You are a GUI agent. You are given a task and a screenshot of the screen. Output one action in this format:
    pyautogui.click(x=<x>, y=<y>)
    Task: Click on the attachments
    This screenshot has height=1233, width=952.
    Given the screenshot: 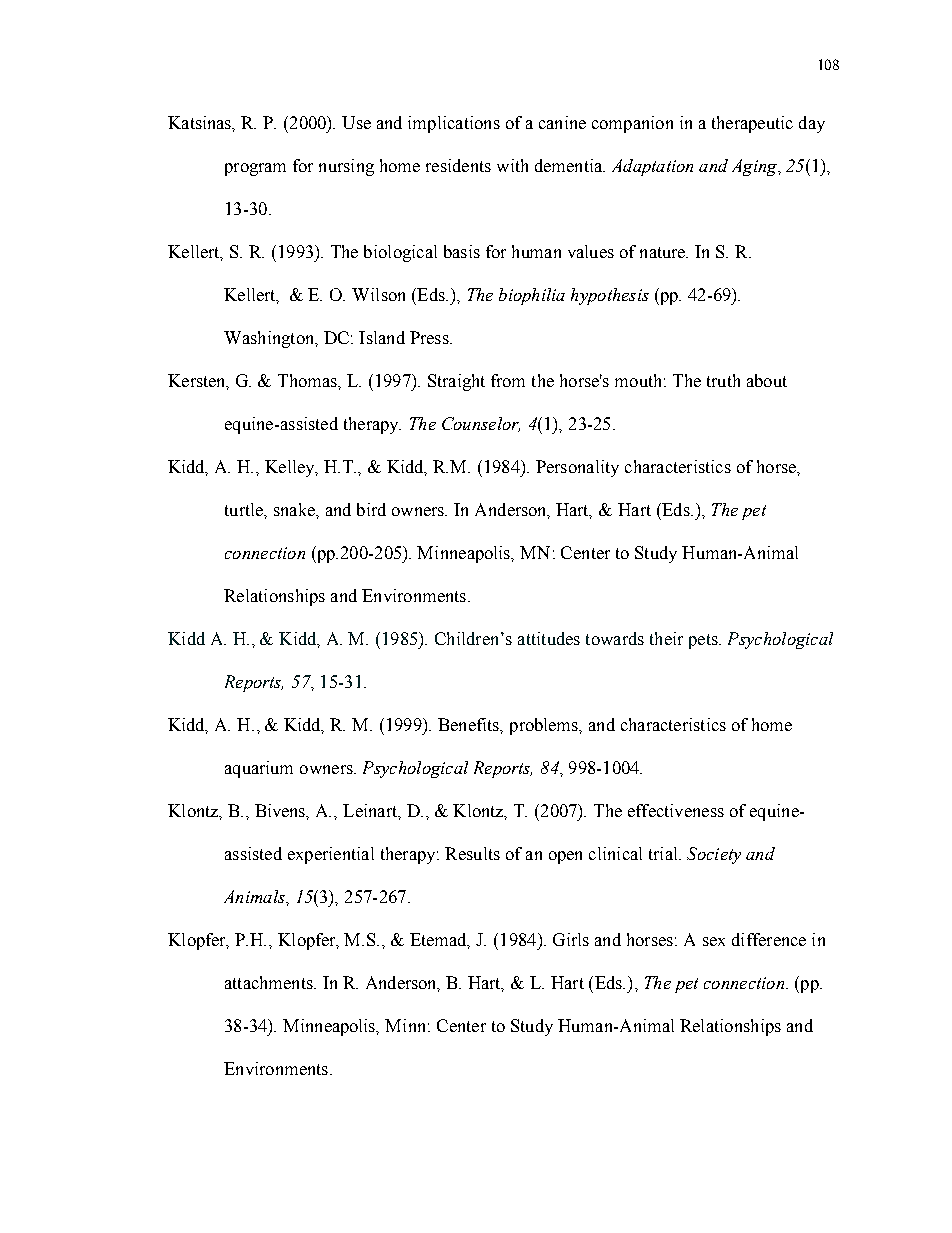 What is the action you would take?
    pyautogui.click(x=270, y=982)
